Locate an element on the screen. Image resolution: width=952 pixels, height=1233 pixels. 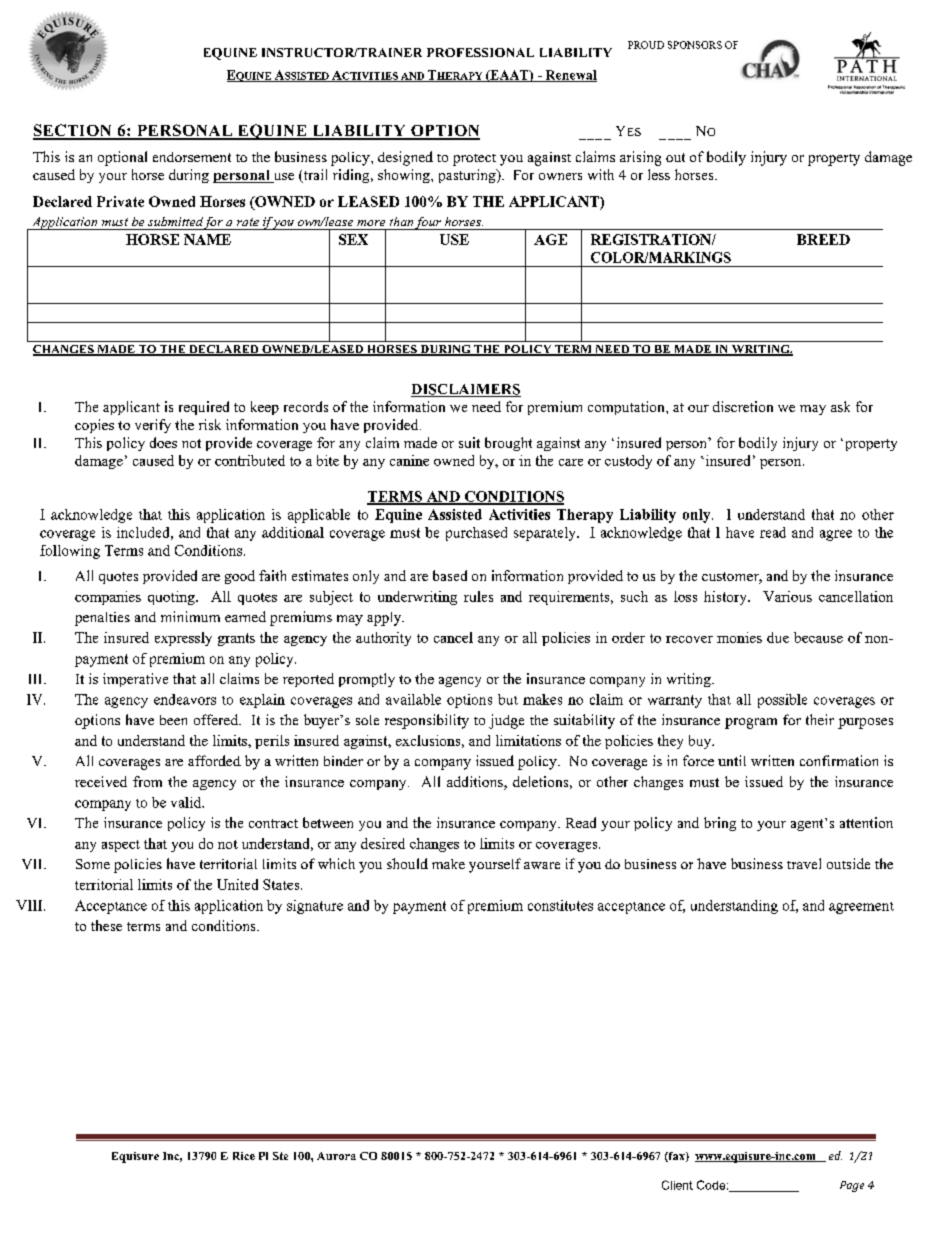
additions is located at coordinates (476, 783).
